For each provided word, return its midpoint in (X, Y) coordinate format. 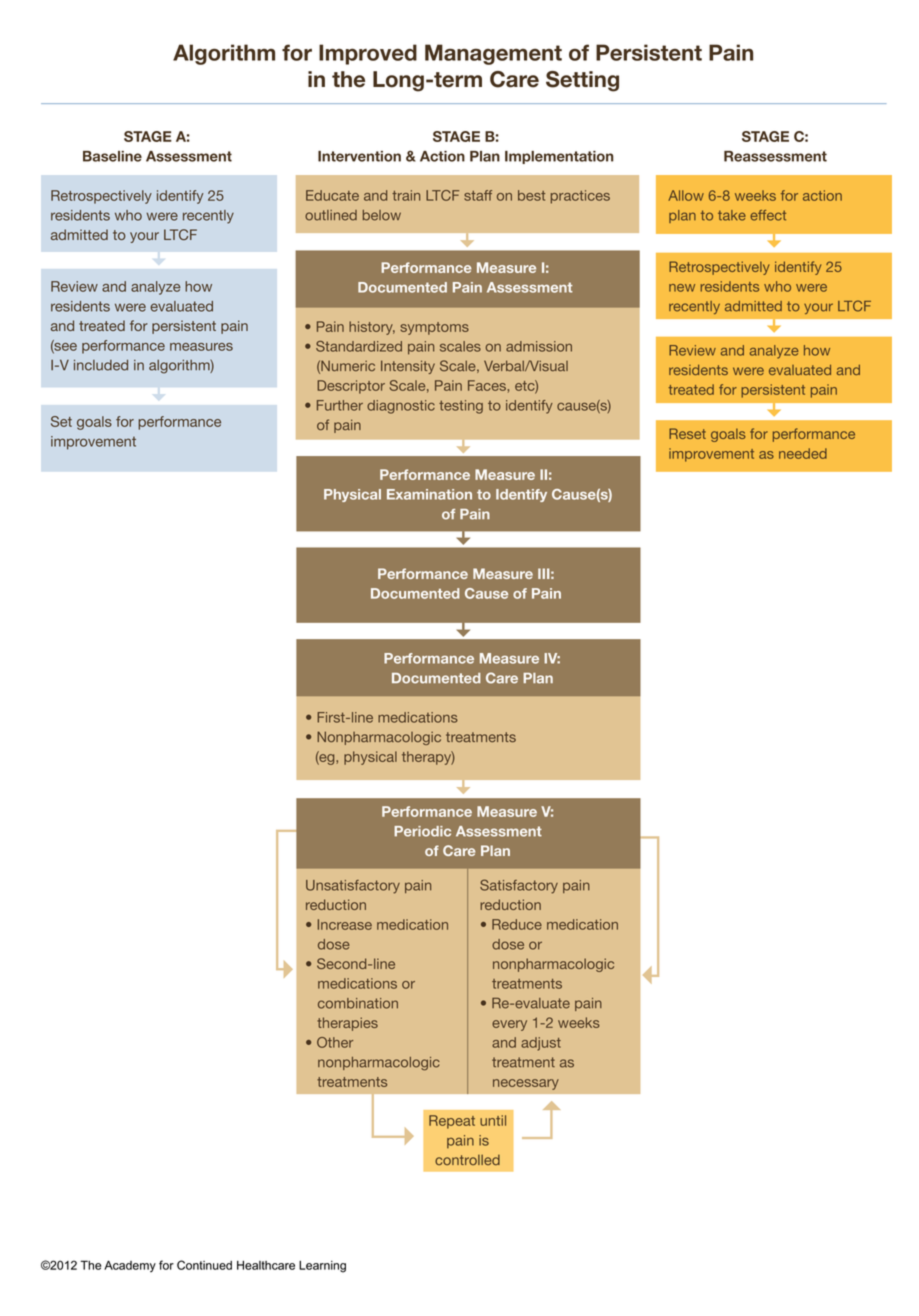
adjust (541, 1044)
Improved (368, 54)
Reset (687, 433)
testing (461, 407)
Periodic (422, 831)
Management (493, 54)
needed (803, 453)
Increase (345, 924)
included (101, 365)
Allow (686, 195)
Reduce (517, 924)
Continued (204, 1265)
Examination (429, 494)
